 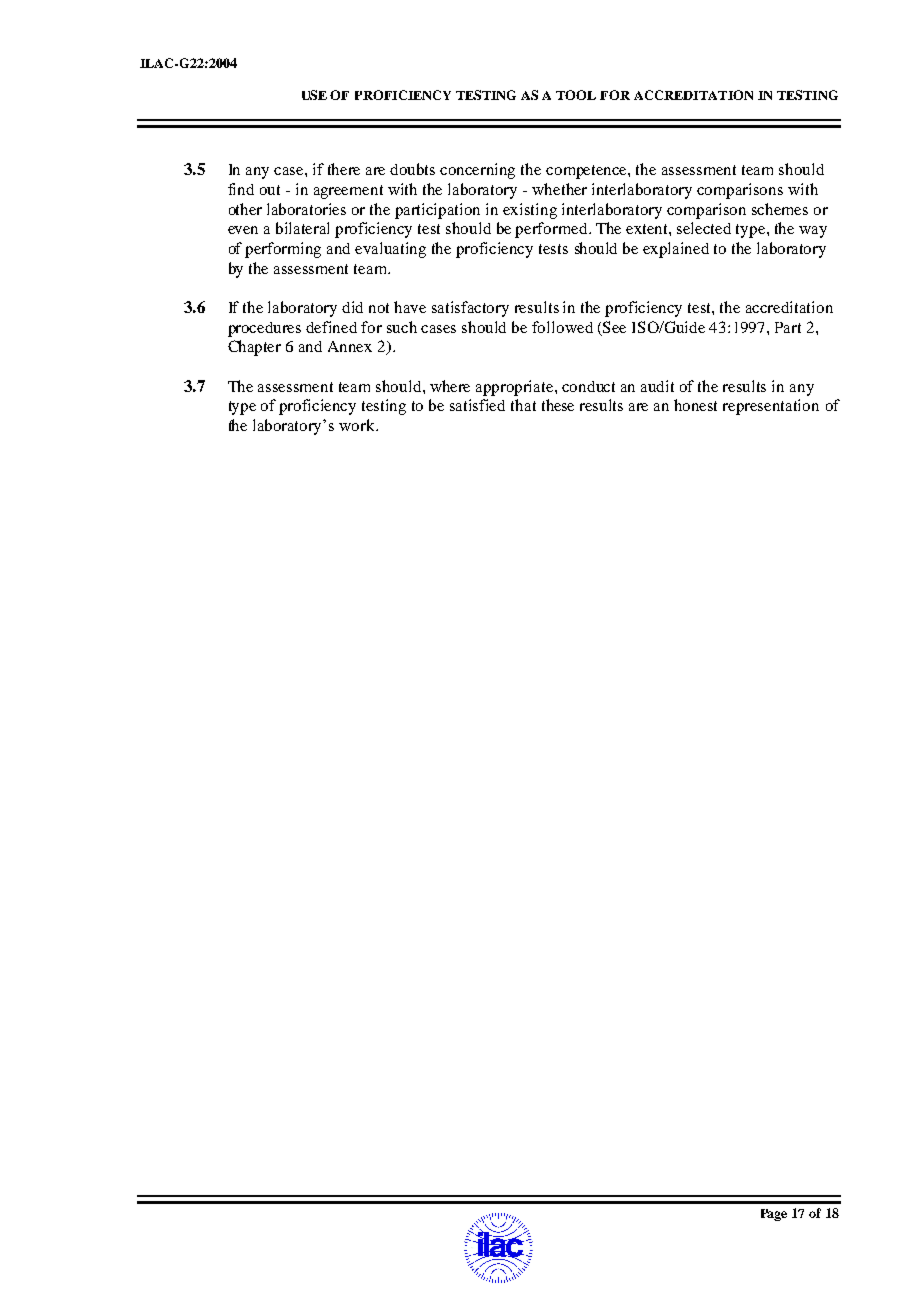 What do you see at coordinates (358, 425) in the image?
I see `work` at bounding box center [358, 425].
